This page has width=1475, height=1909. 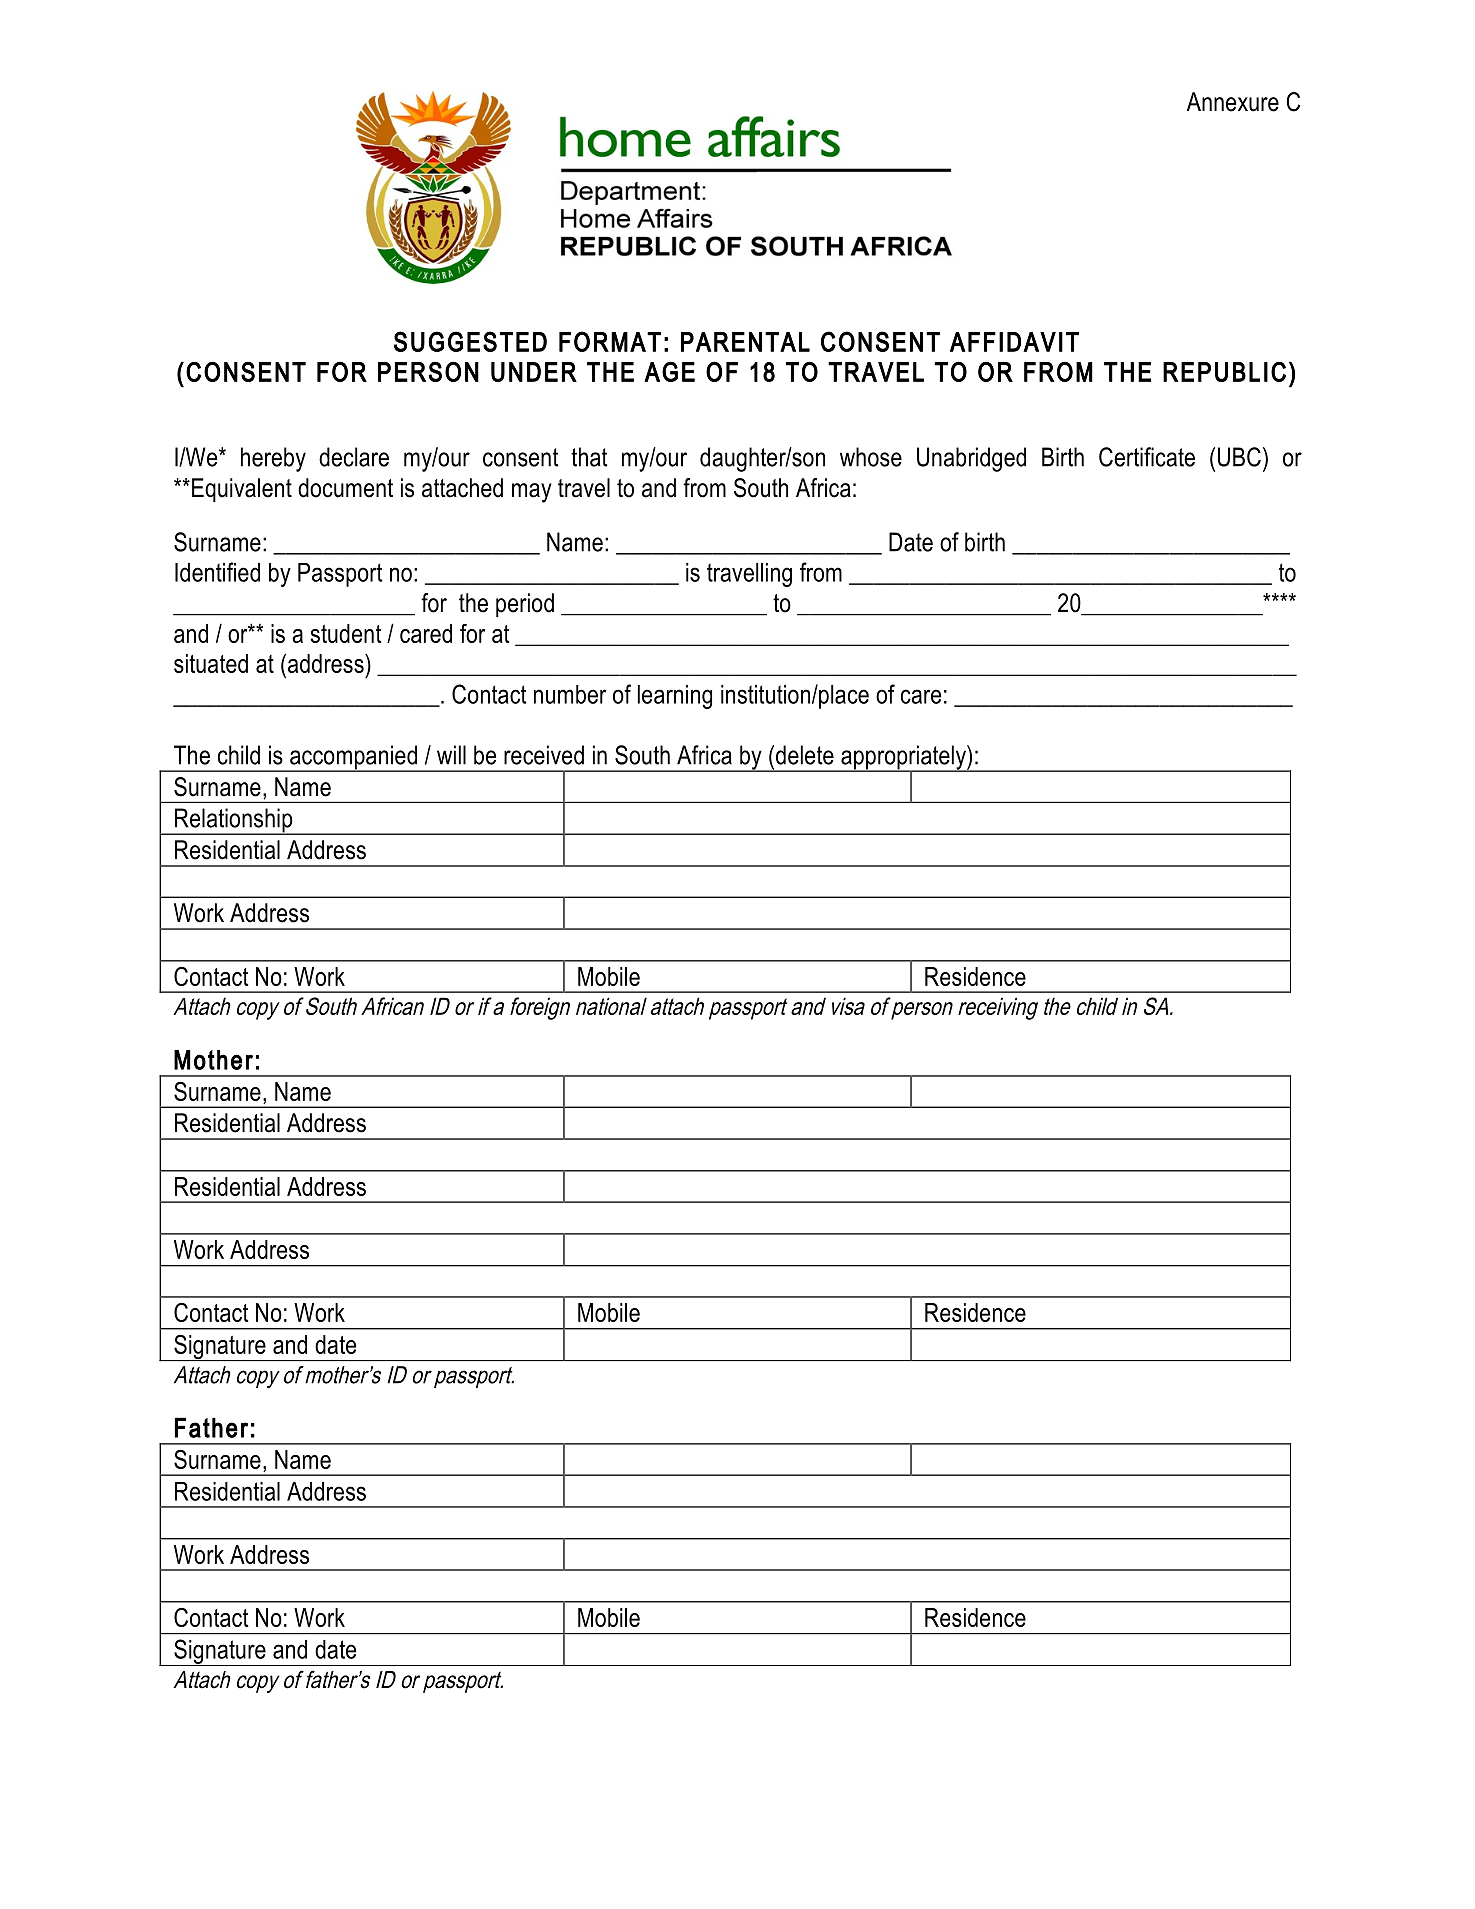 What do you see at coordinates (675, 697) in the page?
I see `learning` at bounding box center [675, 697].
